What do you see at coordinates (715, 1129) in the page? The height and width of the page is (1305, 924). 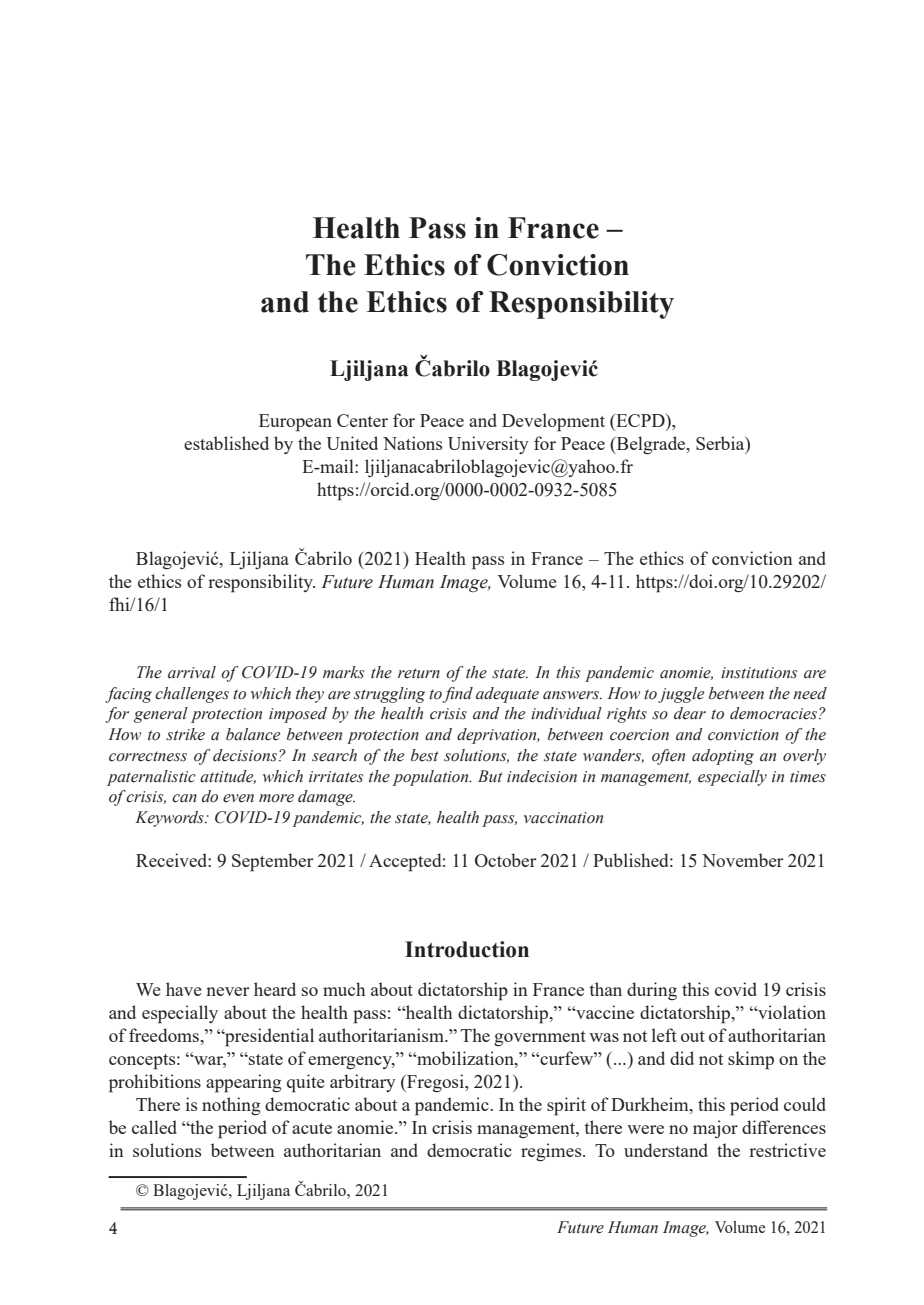 I see `major` at bounding box center [715, 1129].
